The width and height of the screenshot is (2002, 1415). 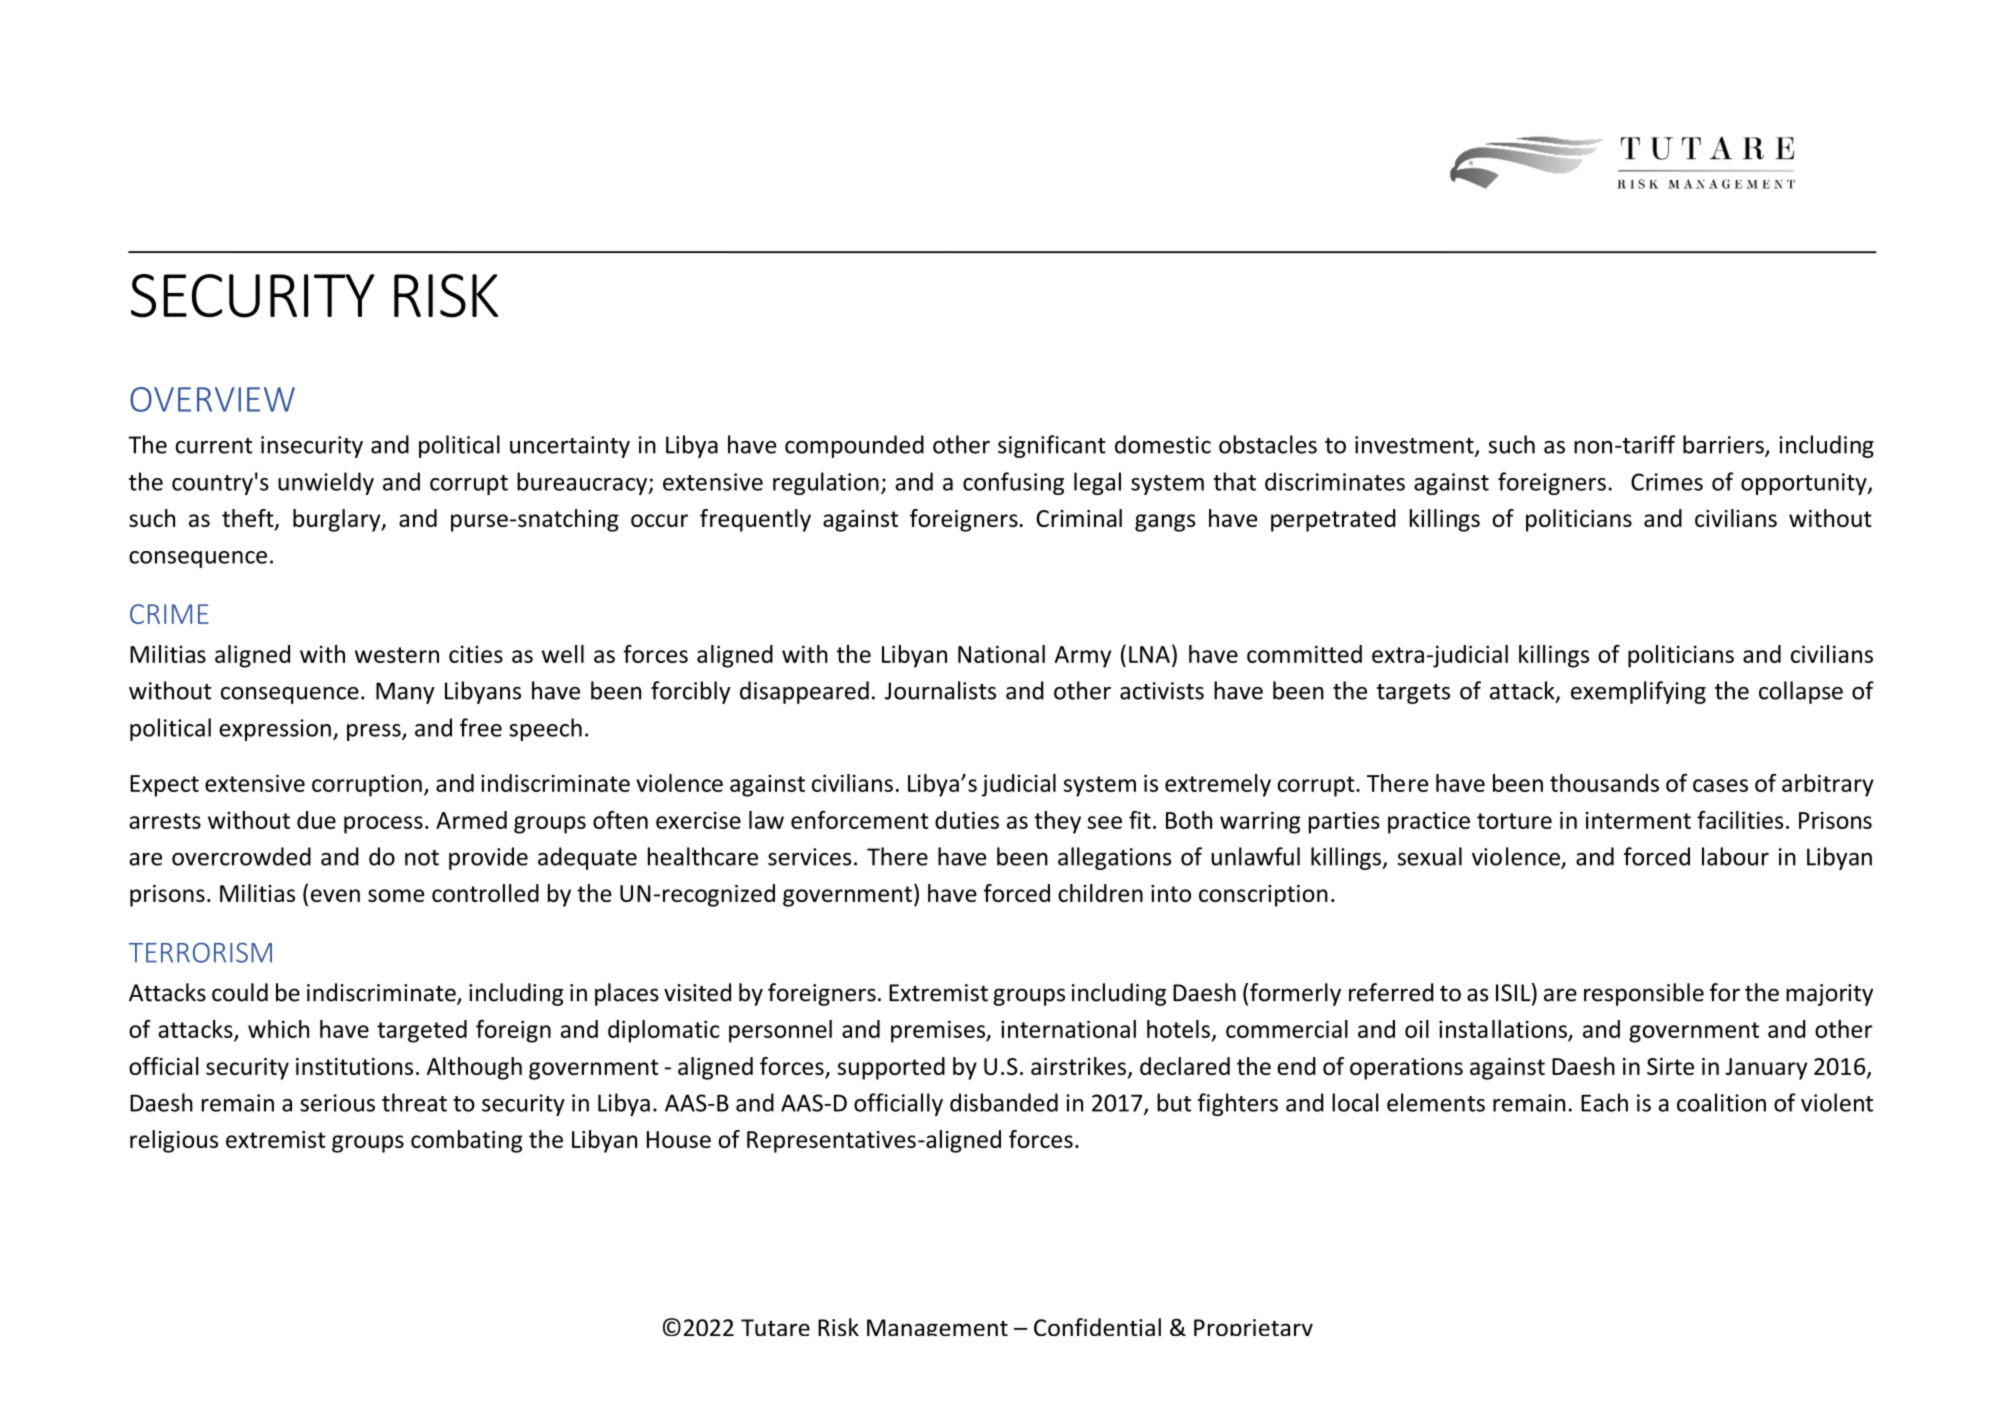 I want to click on disbanded, so click(x=1004, y=1102).
